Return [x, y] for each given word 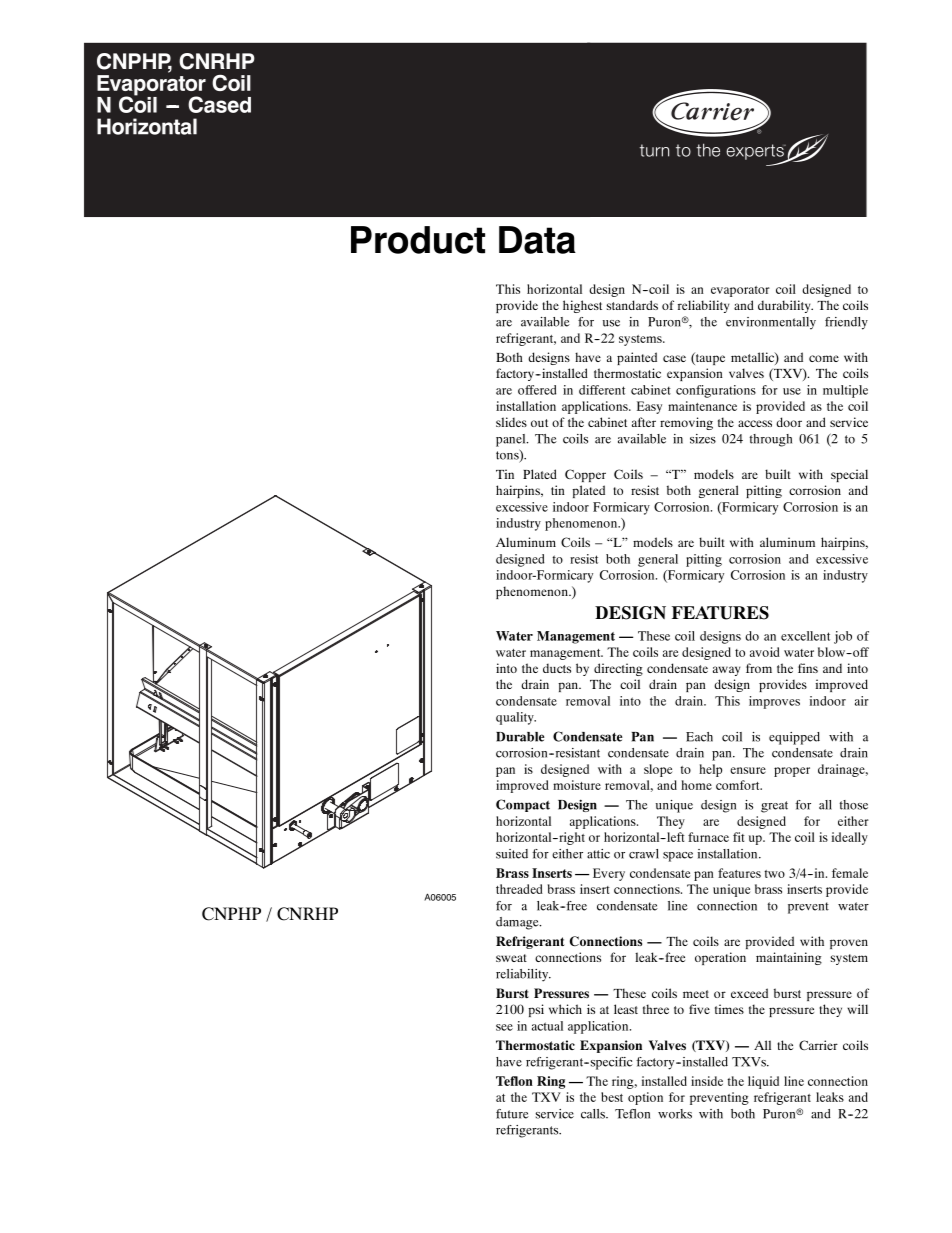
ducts [557, 668]
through [770, 440]
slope [658, 770]
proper [792, 772]
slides [511, 422]
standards [632, 305]
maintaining [789, 958]
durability [785, 306]
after [644, 422]
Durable [520, 737]
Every [609, 874]
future [512, 1114]
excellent [805, 636]
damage [518, 923]
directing [618, 669]
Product [418, 240]
